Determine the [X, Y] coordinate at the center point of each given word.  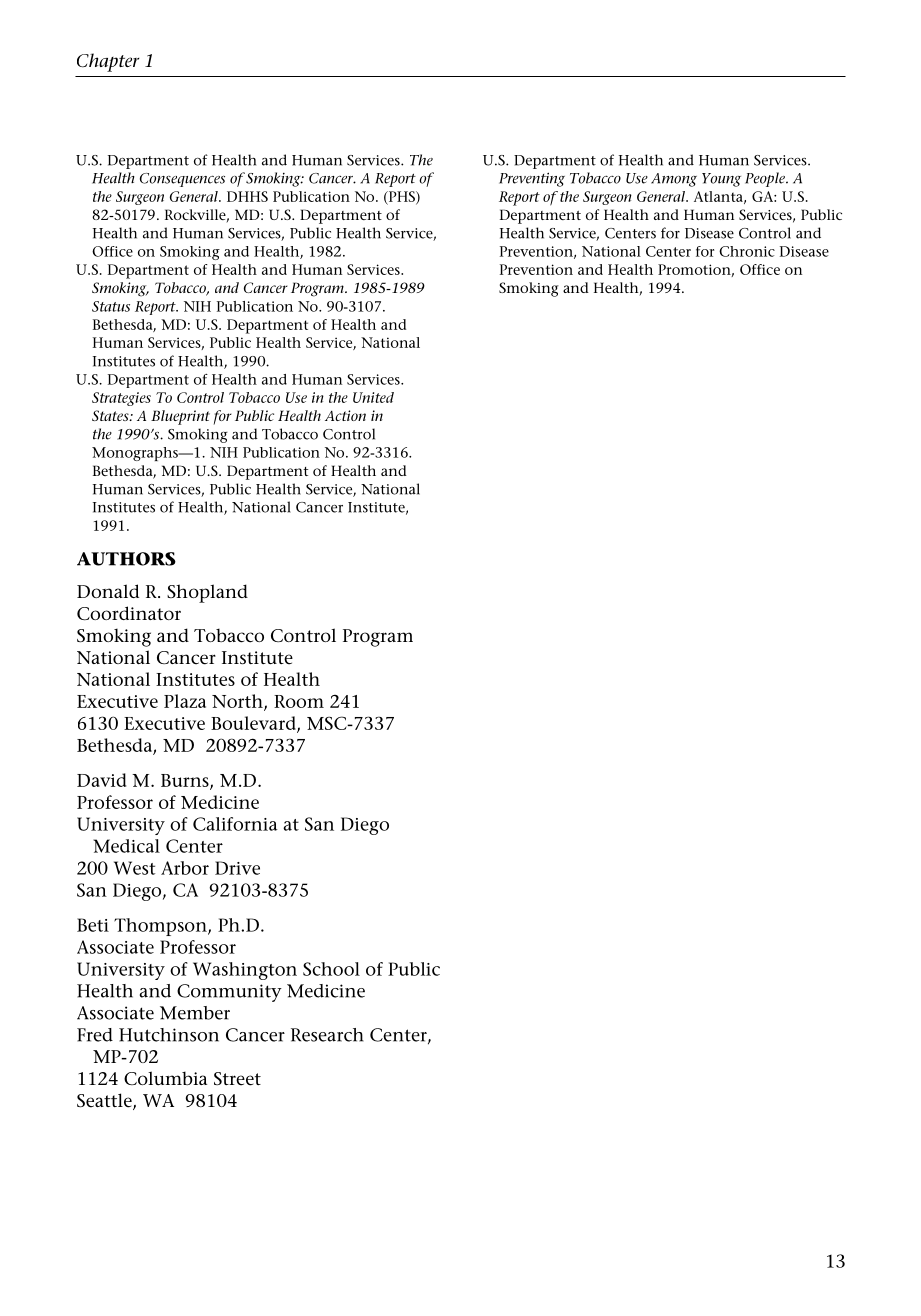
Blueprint [180, 417]
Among [674, 180]
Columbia [165, 1078]
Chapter [108, 62]
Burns [186, 781]
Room [299, 701]
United [373, 397]
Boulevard [254, 724]
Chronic [747, 251]
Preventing [532, 179]
